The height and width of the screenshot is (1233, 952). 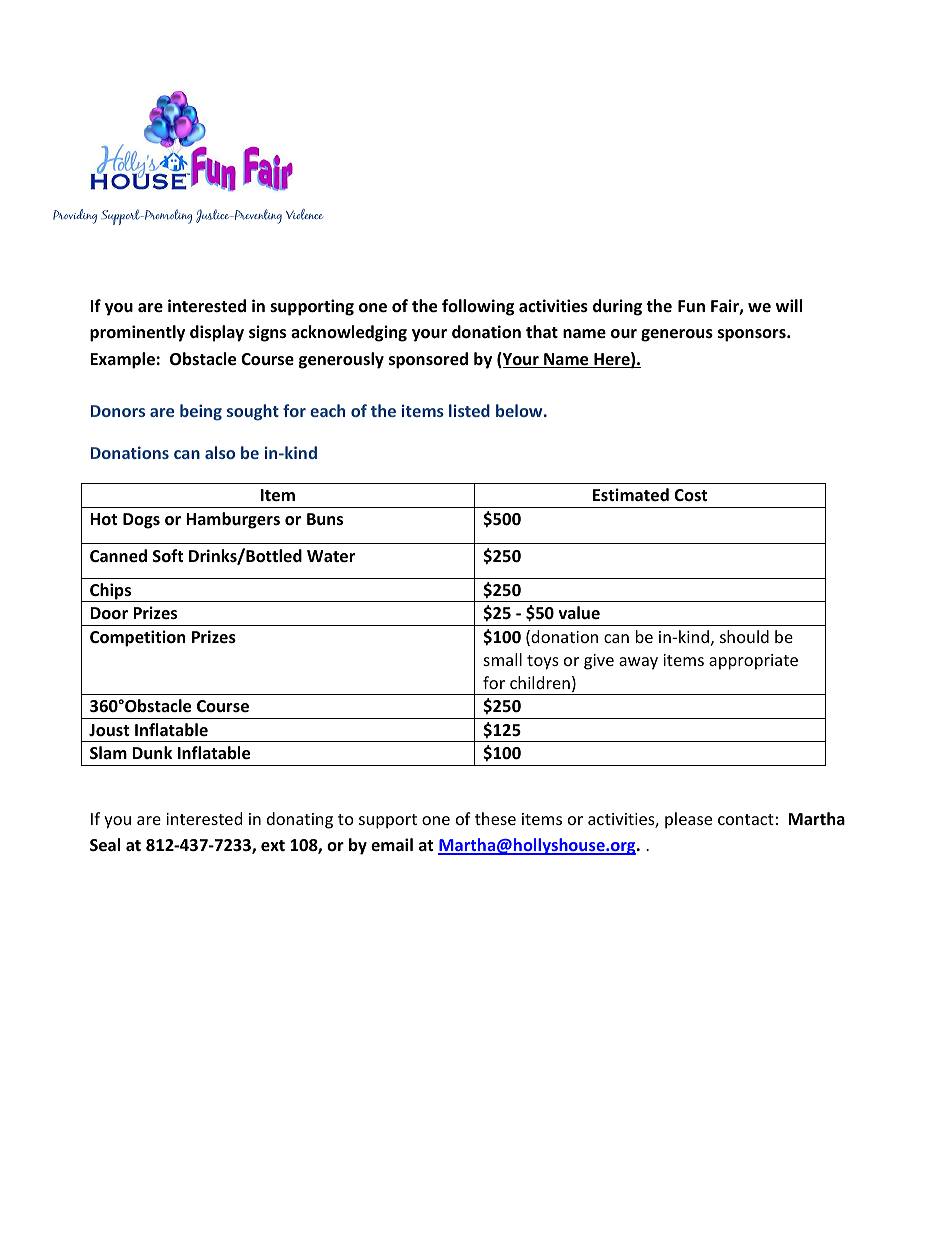 I want to click on being, so click(x=201, y=412).
